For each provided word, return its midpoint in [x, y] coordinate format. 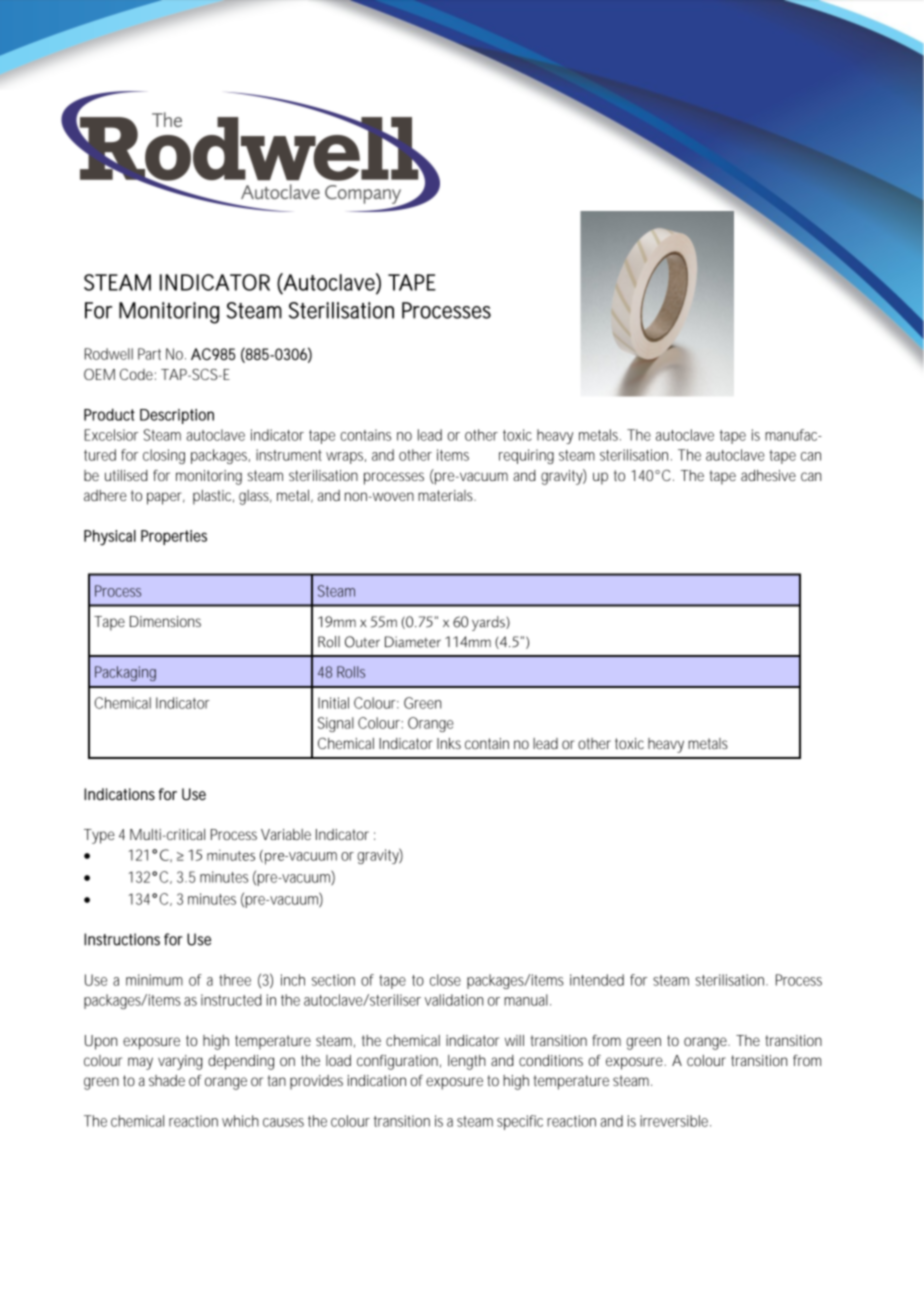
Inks [449, 743]
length [467, 1062]
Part [149, 354]
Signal [336, 724]
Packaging [125, 673]
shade [167, 1080]
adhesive [768, 475]
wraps [346, 458]
